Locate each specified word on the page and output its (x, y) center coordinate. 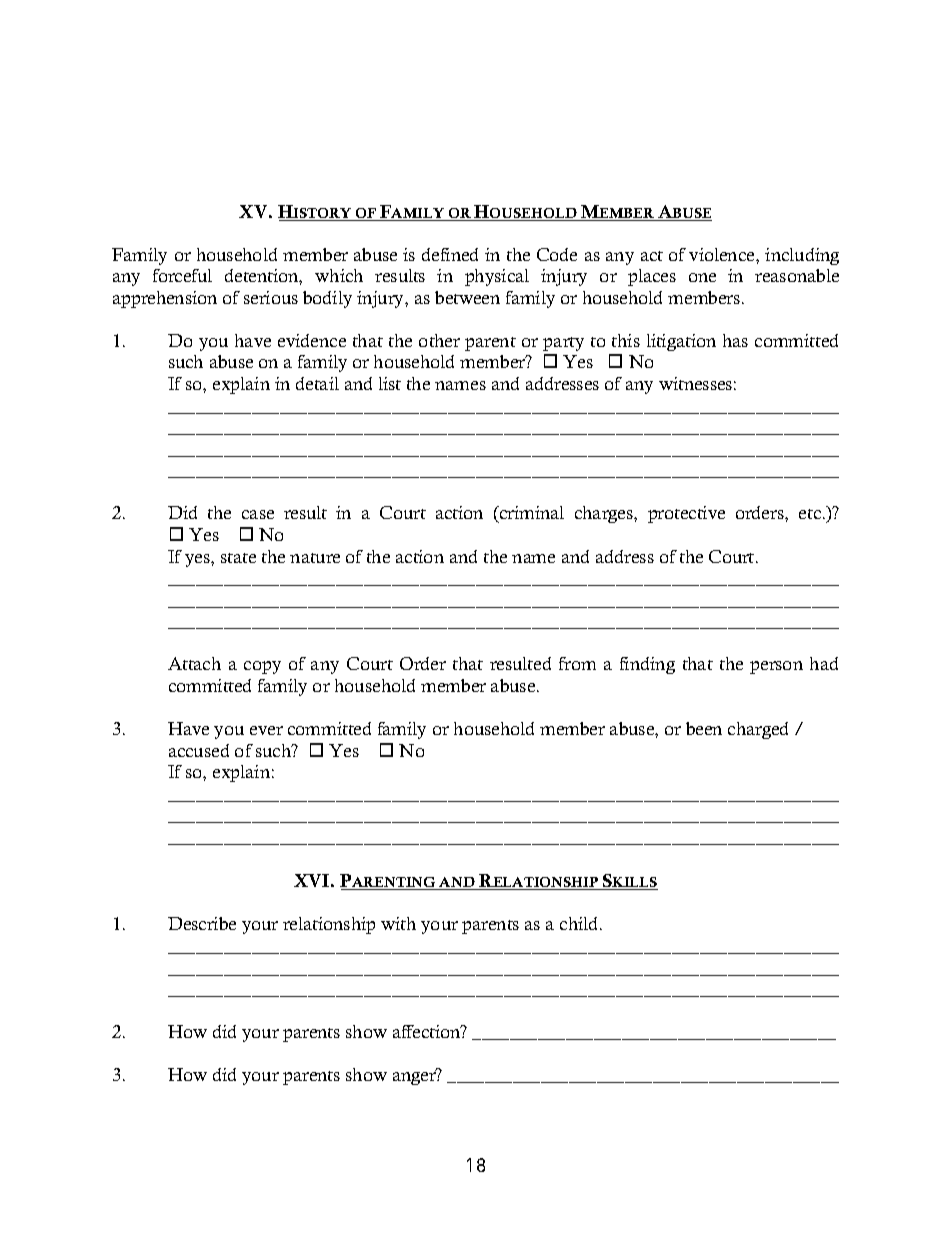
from (577, 663)
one (702, 277)
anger (415, 1077)
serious (271, 297)
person (776, 667)
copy (262, 667)
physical (497, 277)
